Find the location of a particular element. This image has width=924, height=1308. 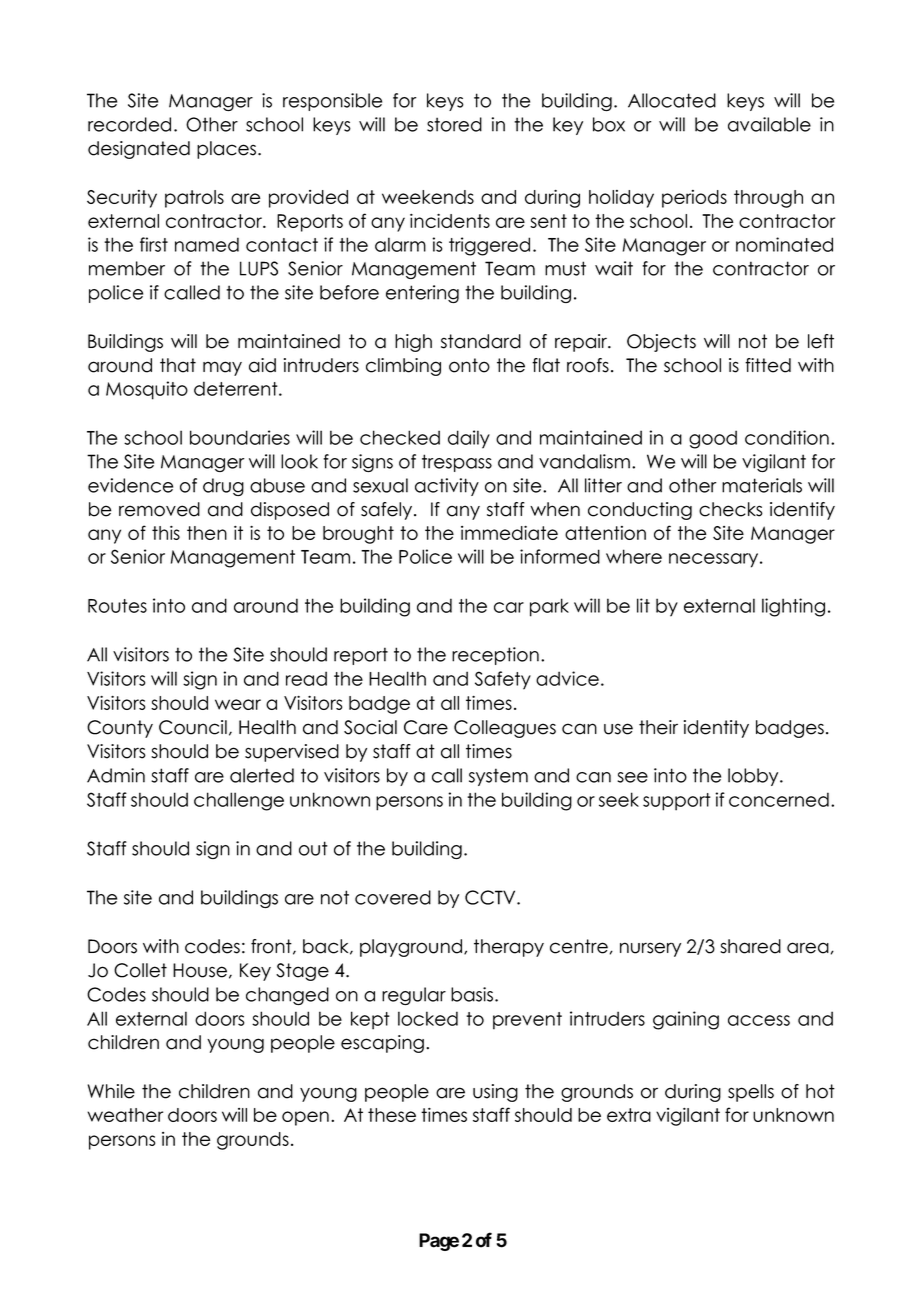

spells is located at coordinates (751, 1093).
